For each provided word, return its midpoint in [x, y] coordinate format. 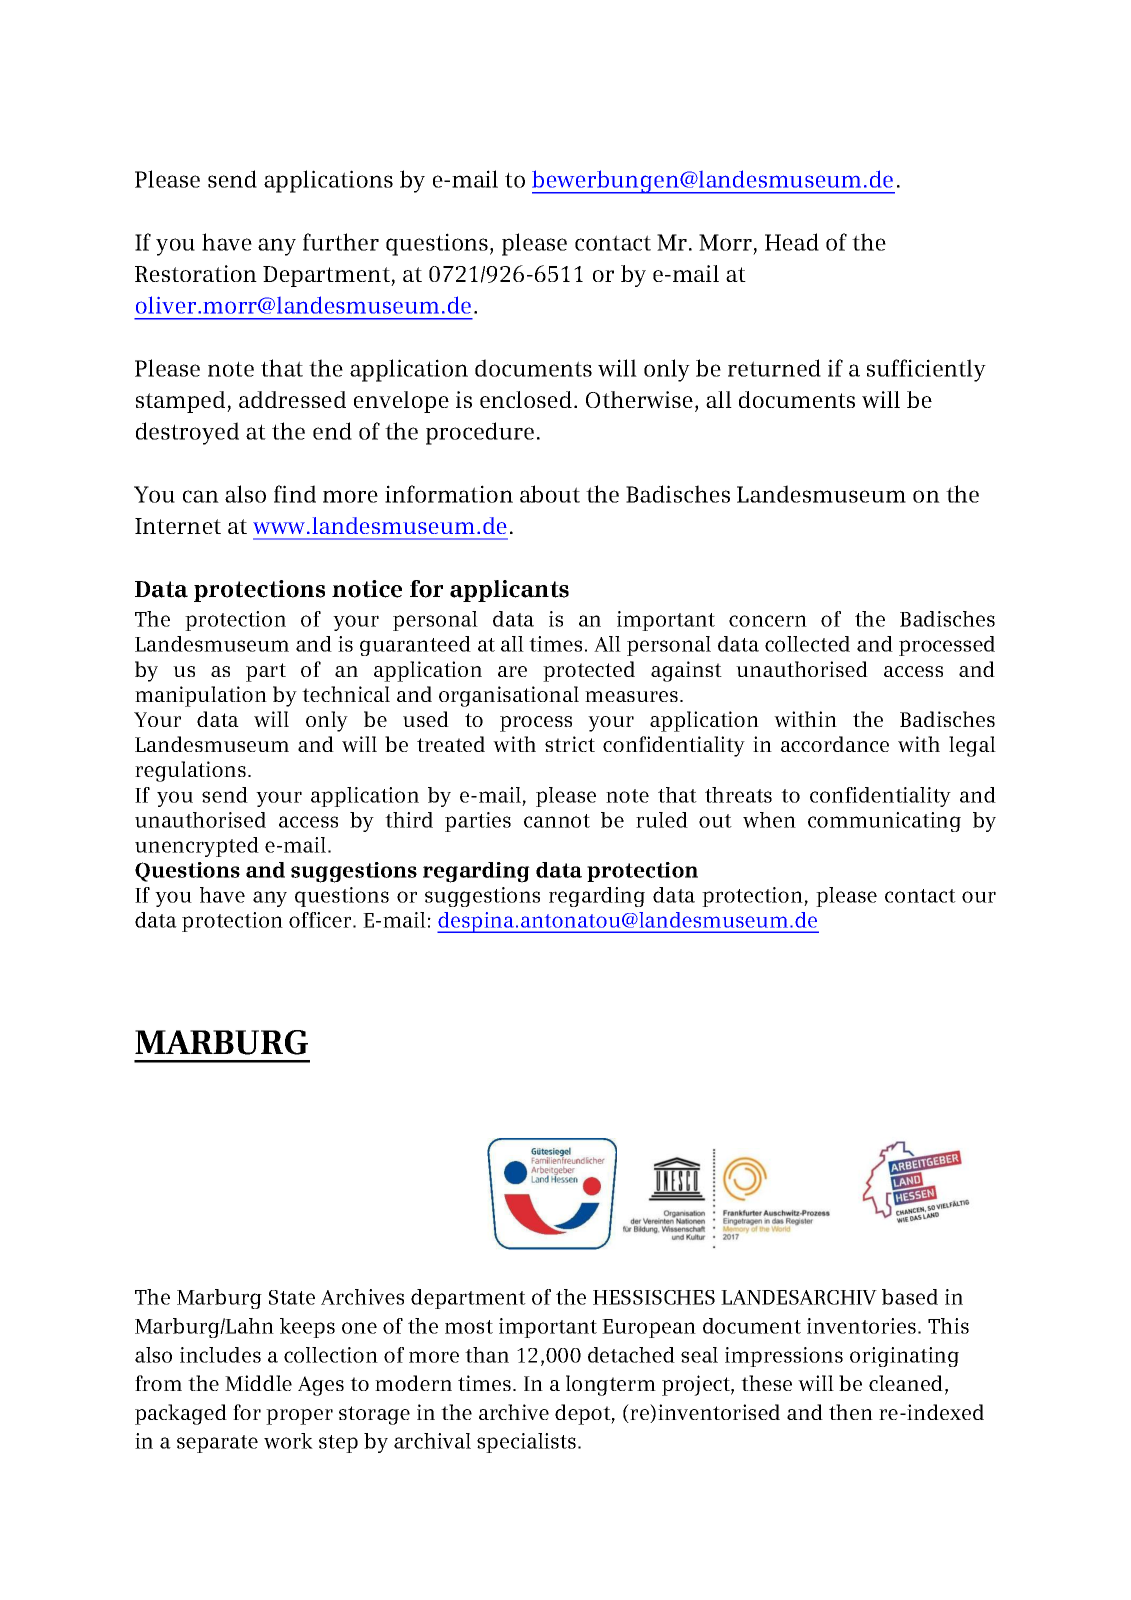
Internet [178, 526]
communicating [884, 822]
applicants [509, 591]
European [649, 1328]
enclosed [526, 399]
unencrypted [197, 847]
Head [792, 242]
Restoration [196, 273]
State [292, 1297]
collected [807, 644]
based [910, 1297]
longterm [611, 1385]
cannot [557, 821]
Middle [258, 1383]
